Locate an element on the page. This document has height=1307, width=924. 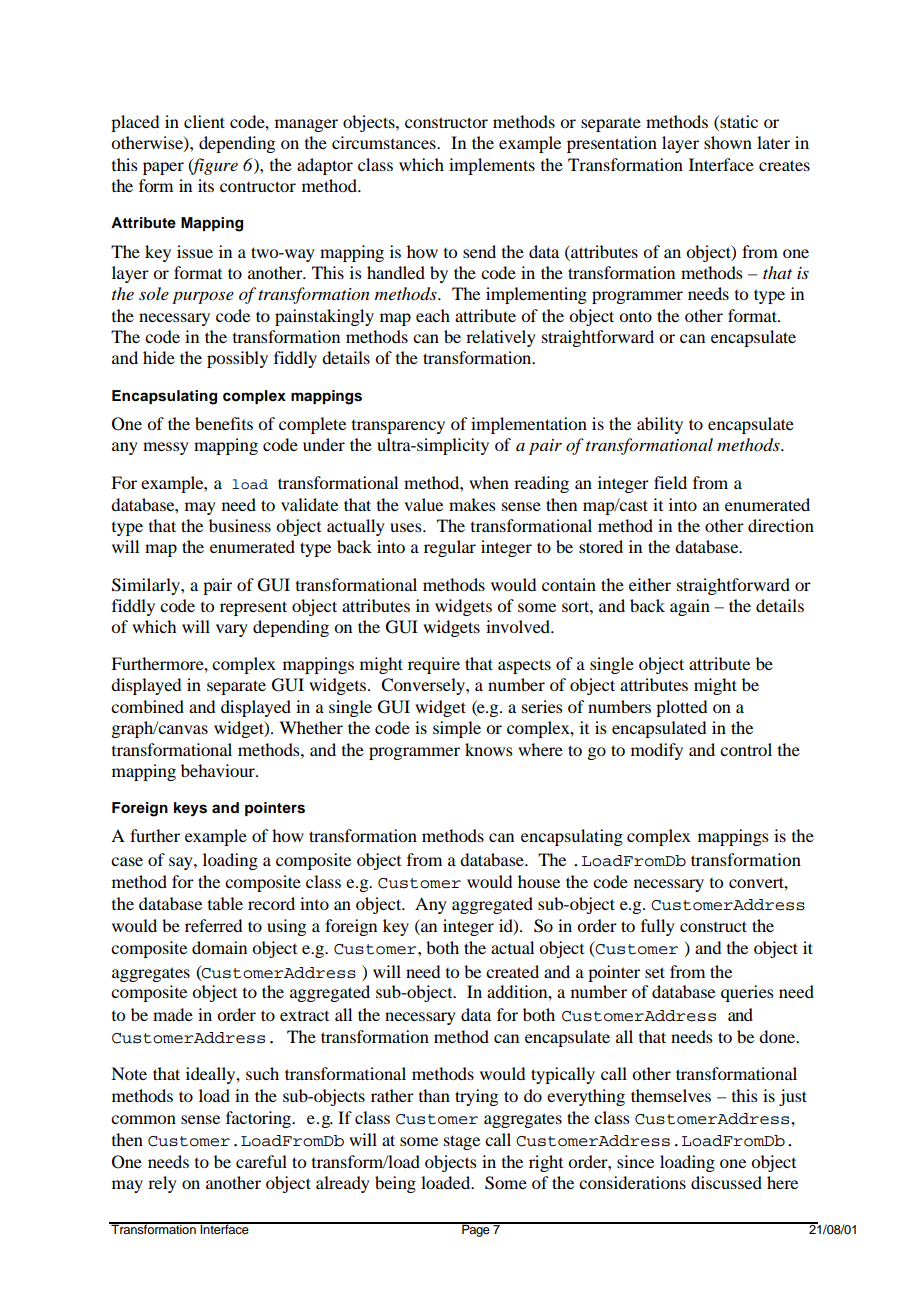
control is located at coordinates (746, 749).
